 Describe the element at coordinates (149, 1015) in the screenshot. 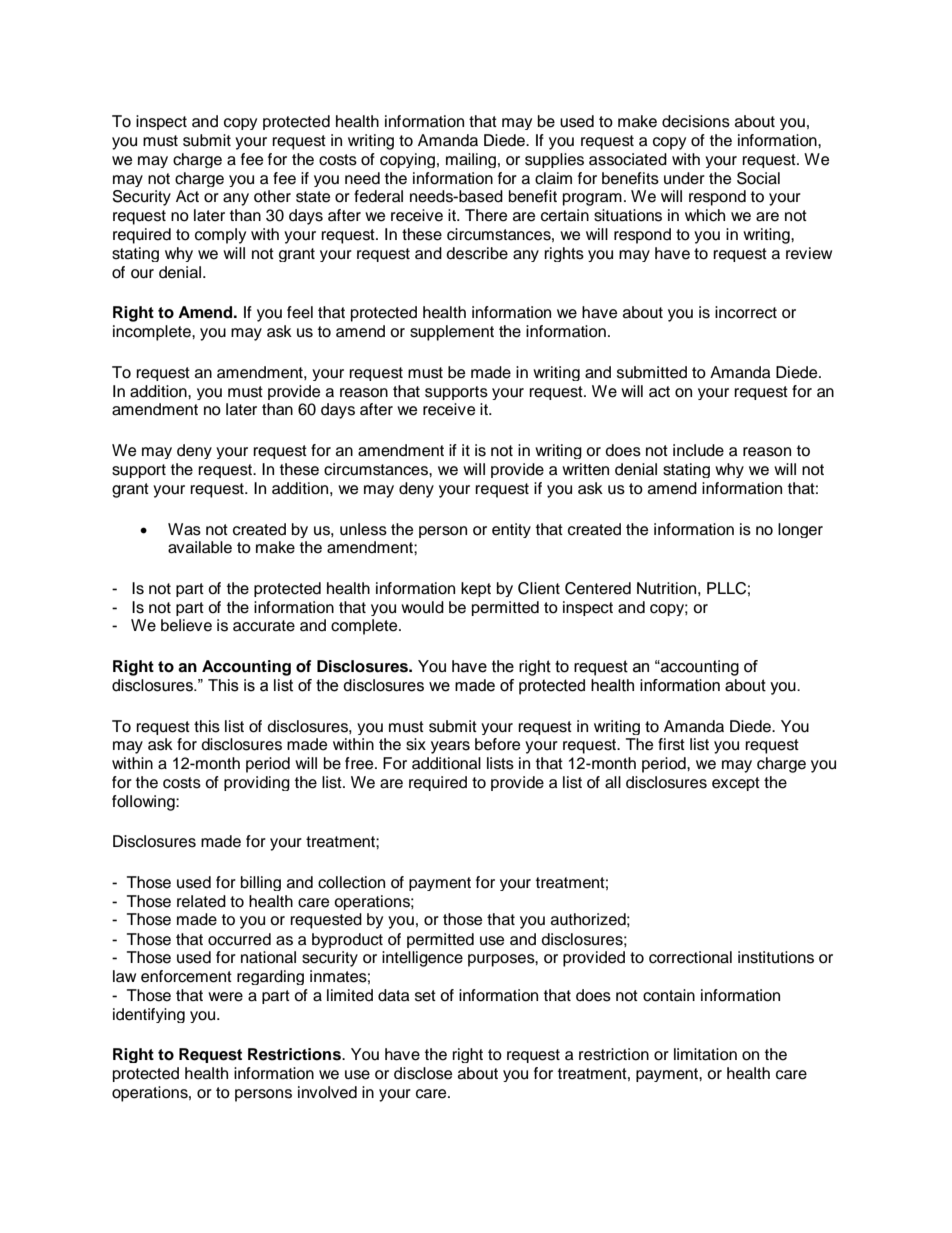

I see `identifying` at that location.
